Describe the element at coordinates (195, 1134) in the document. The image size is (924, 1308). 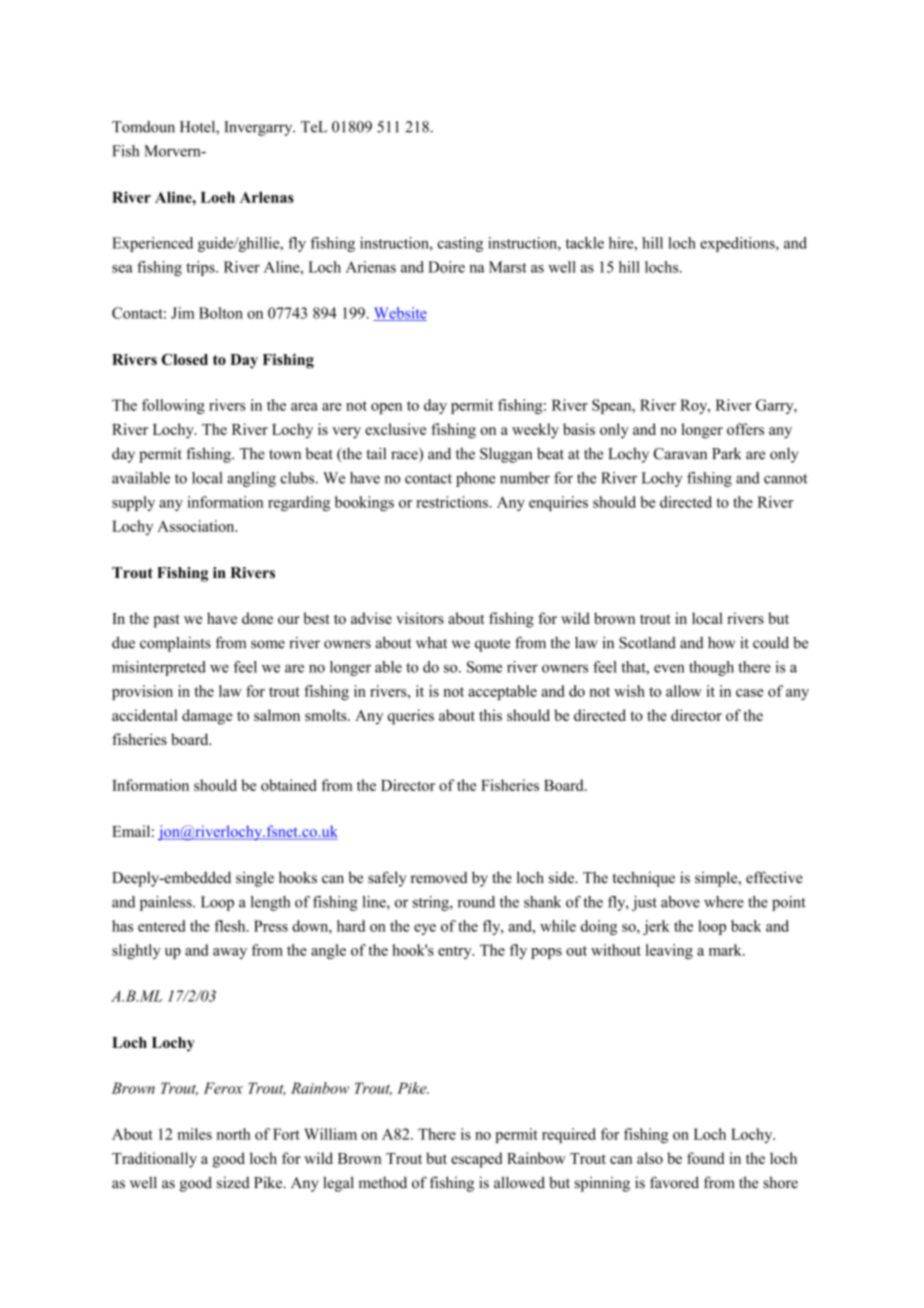
I see `miles` at that location.
